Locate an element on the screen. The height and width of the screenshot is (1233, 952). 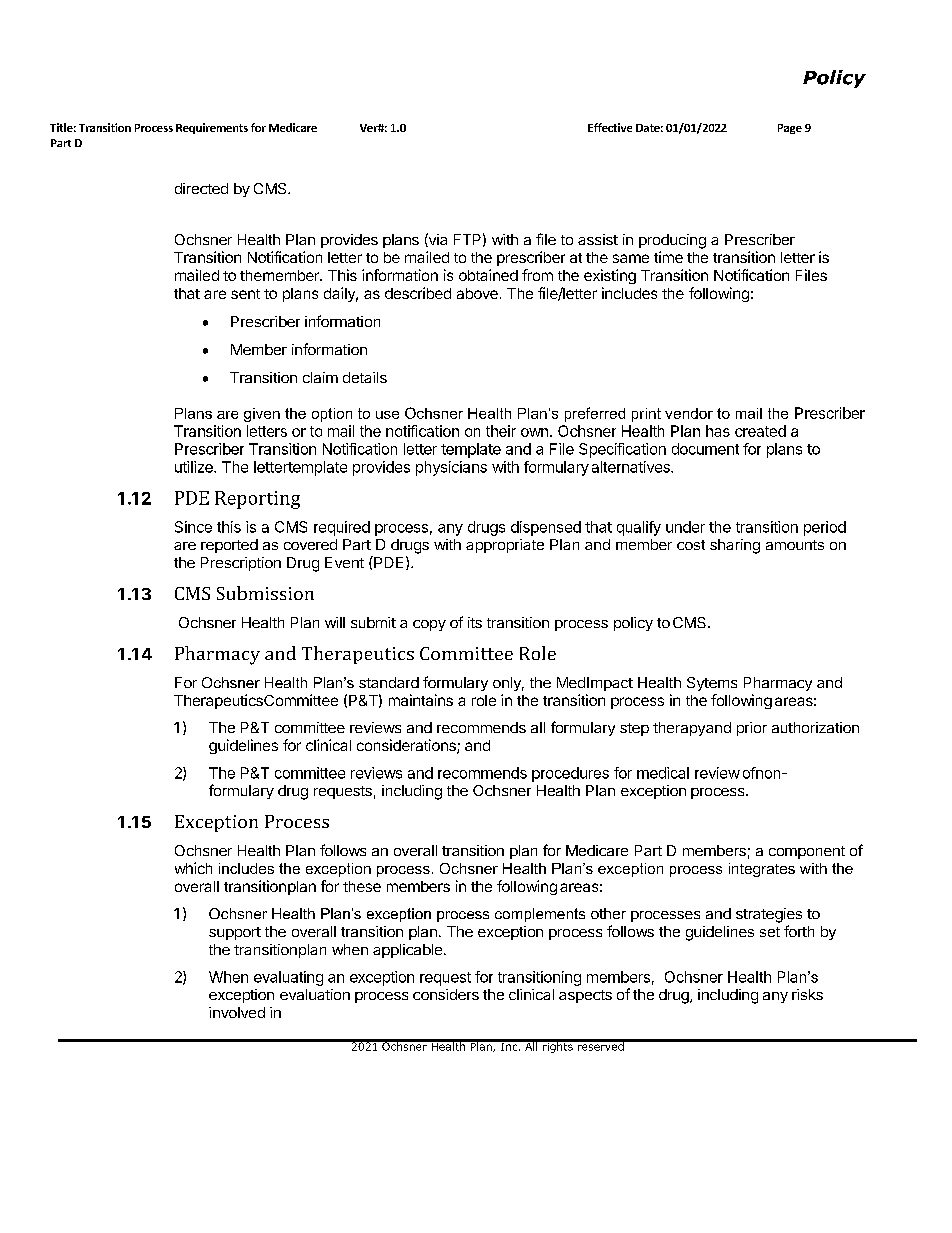
their is located at coordinates (501, 431).
